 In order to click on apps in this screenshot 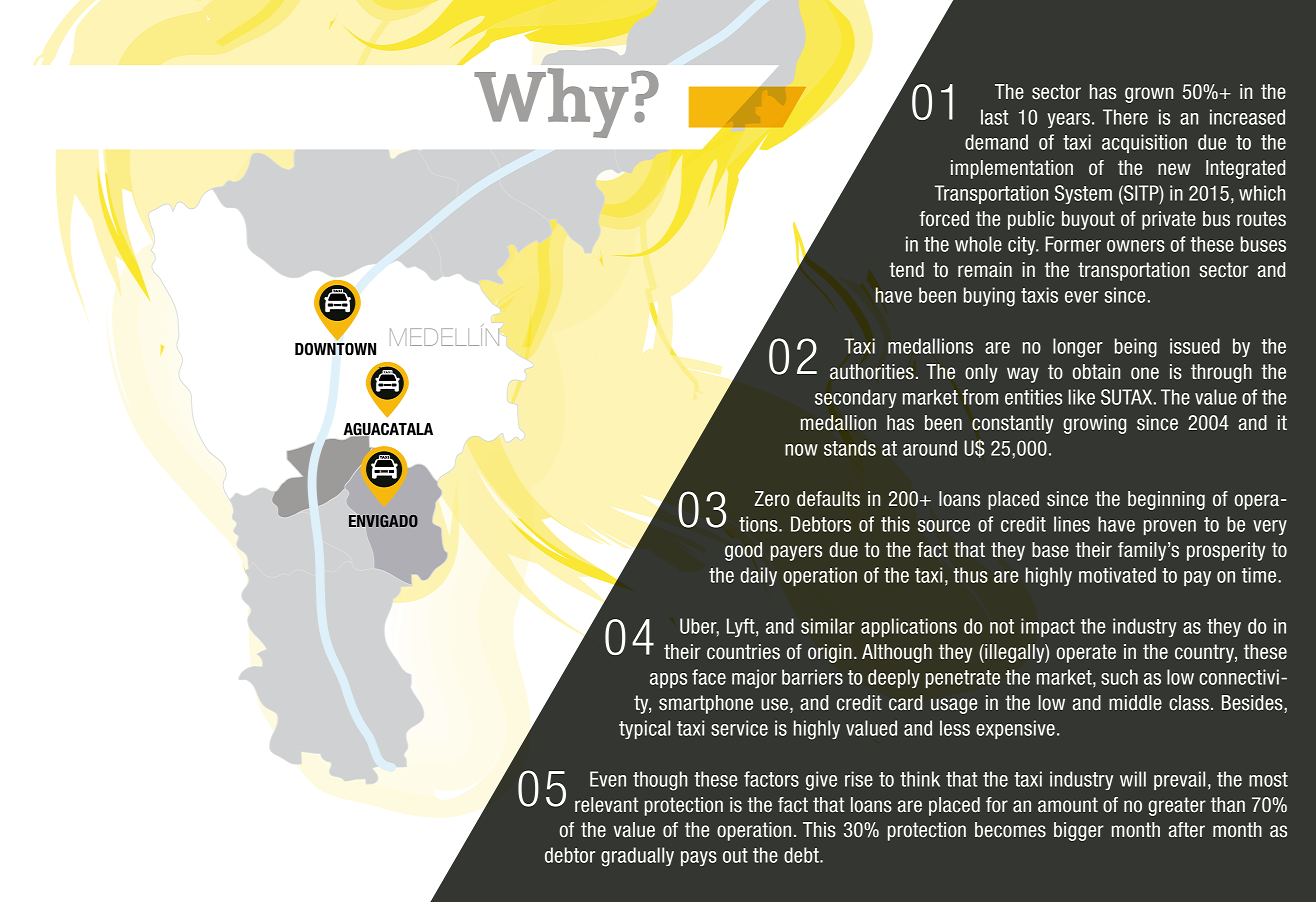, I will do `click(668, 680)`.
